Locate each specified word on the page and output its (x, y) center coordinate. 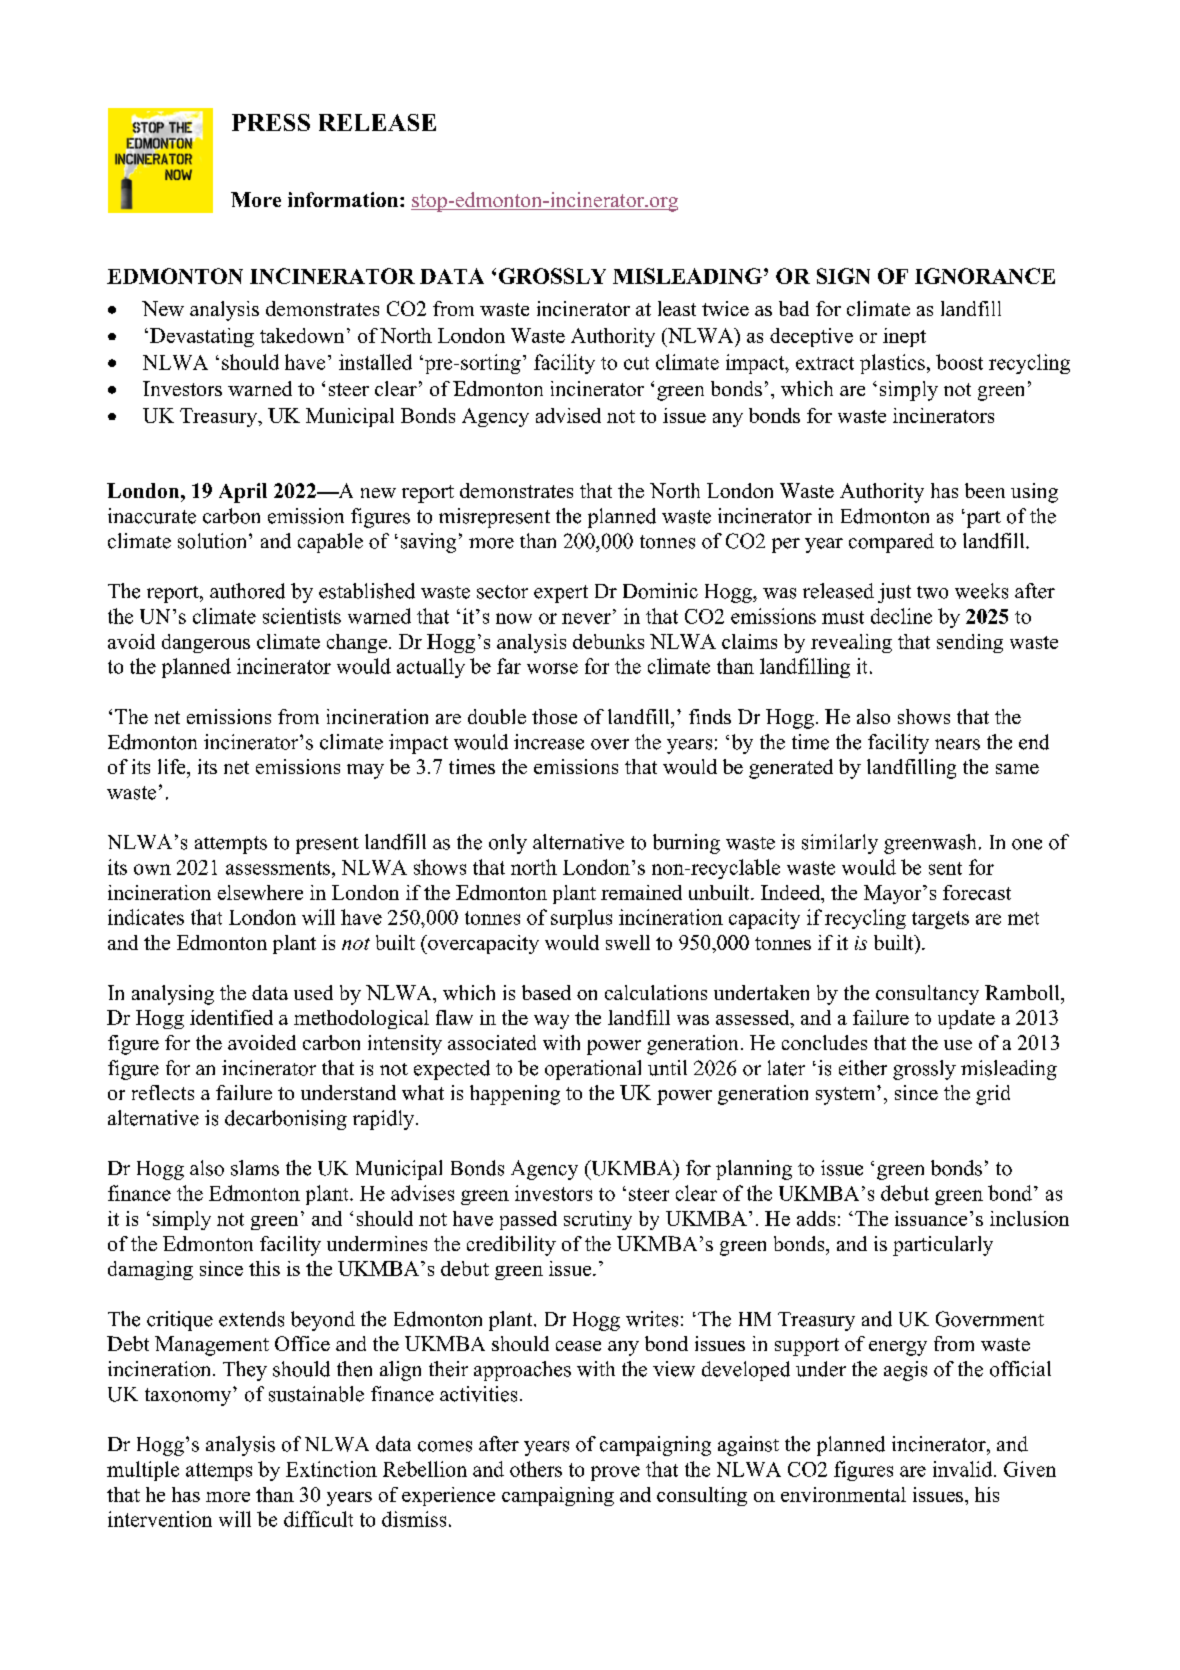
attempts (231, 845)
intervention (160, 1519)
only (508, 844)
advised (568, 415)
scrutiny (598, 1220)
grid (993, 1095)
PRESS (271, 122)
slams (255, 1168)
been (985, 490)
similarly (840, 844)
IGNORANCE (985, 276)
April (243, 493)
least (677, 308)
